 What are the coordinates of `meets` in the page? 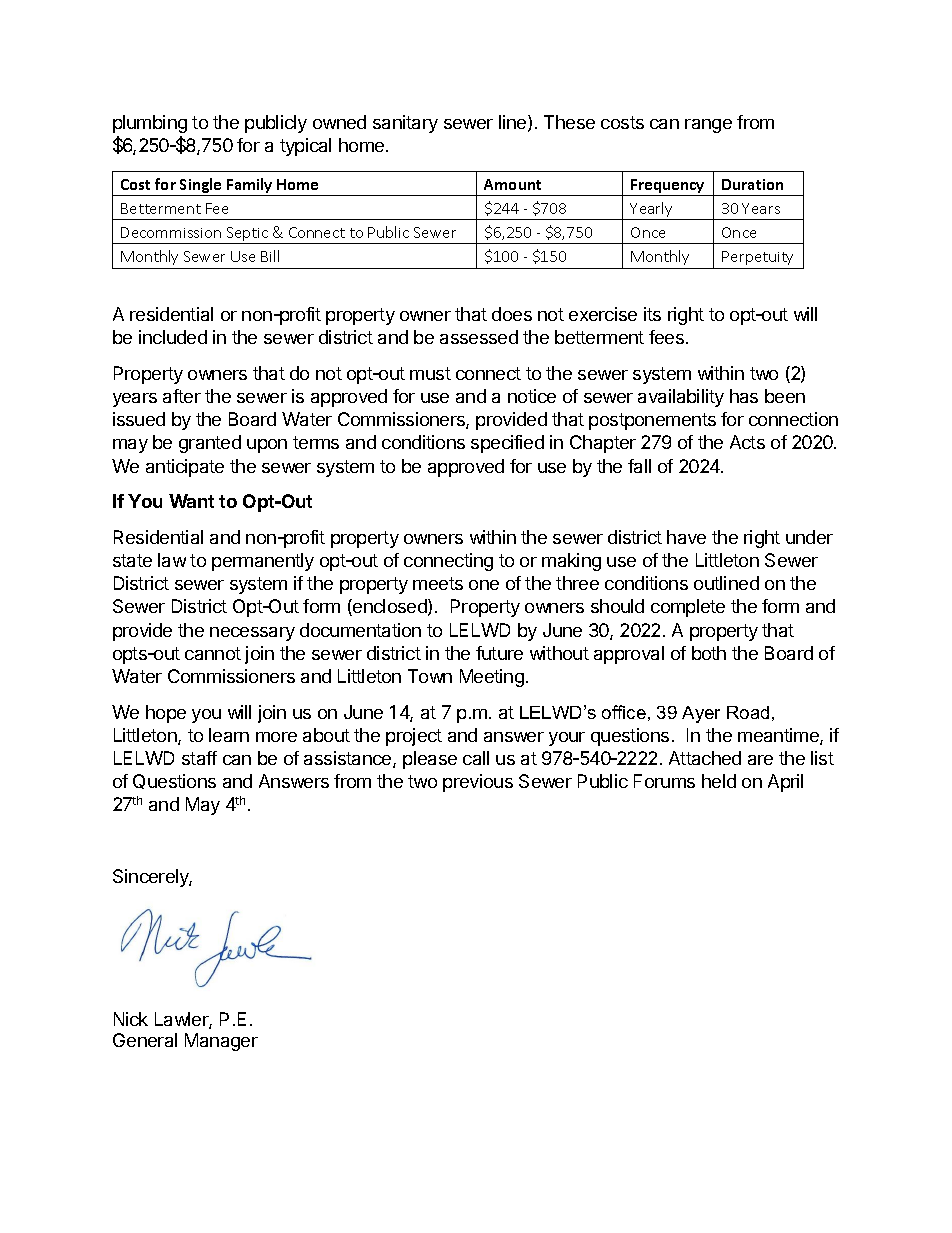 It's located at (438, 583).
